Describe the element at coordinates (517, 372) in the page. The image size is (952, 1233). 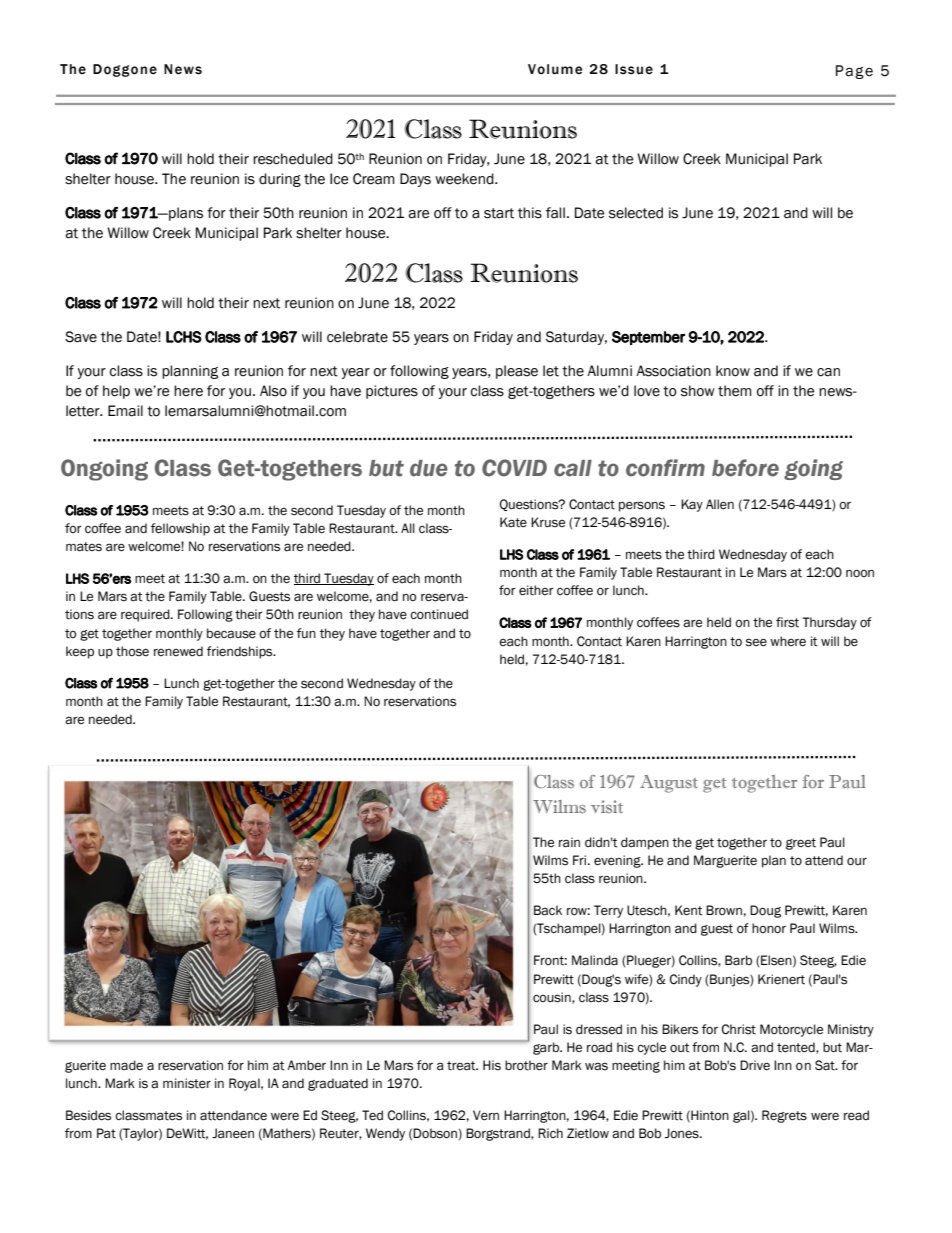
I see `please` at that location.
